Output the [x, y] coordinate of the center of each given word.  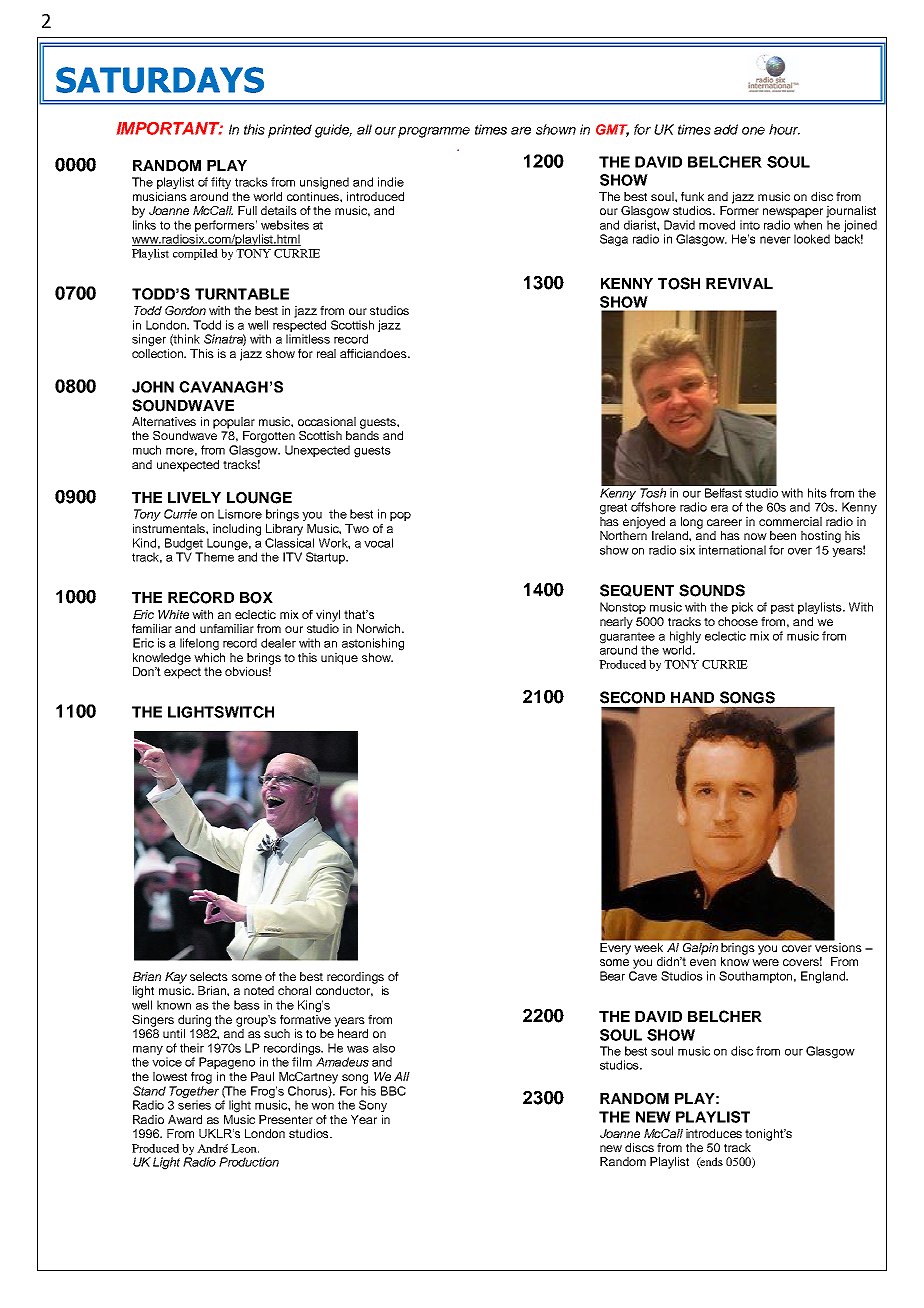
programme [434, 132]
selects [209, 976]
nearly [616, 623]
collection [159, 353]
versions [837, 946]
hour [784, 129]
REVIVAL [739, 283]
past [782, 608]
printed [290, 131]
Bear [612, 976]
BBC [393, 1091]
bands [362, 435]
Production [249, 1162]
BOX [256, 598]
